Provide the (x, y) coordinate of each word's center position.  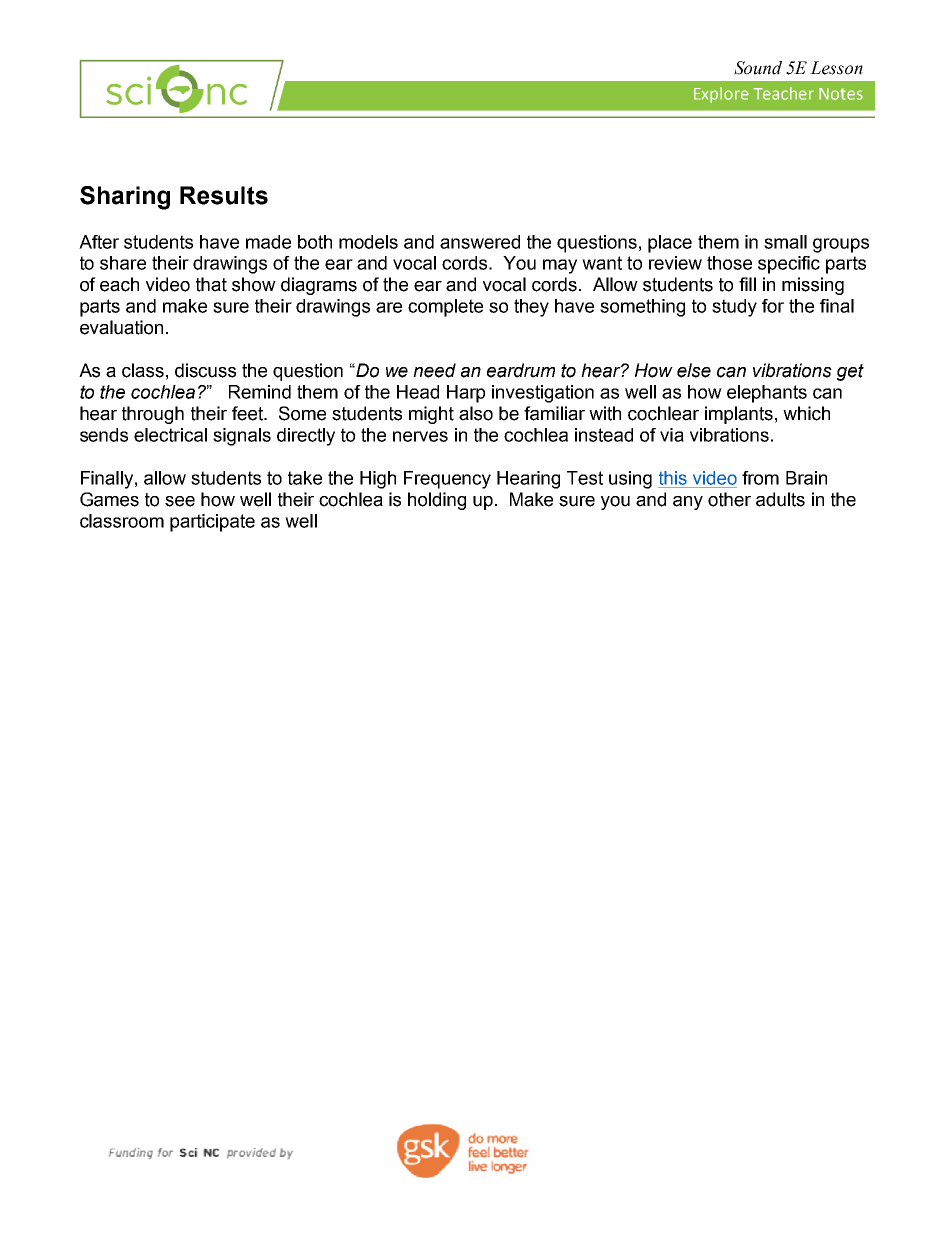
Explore (721, 95)
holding (437, 501)
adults (780, 499)
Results (224, 195)
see (180, 501)
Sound (758, 68)
